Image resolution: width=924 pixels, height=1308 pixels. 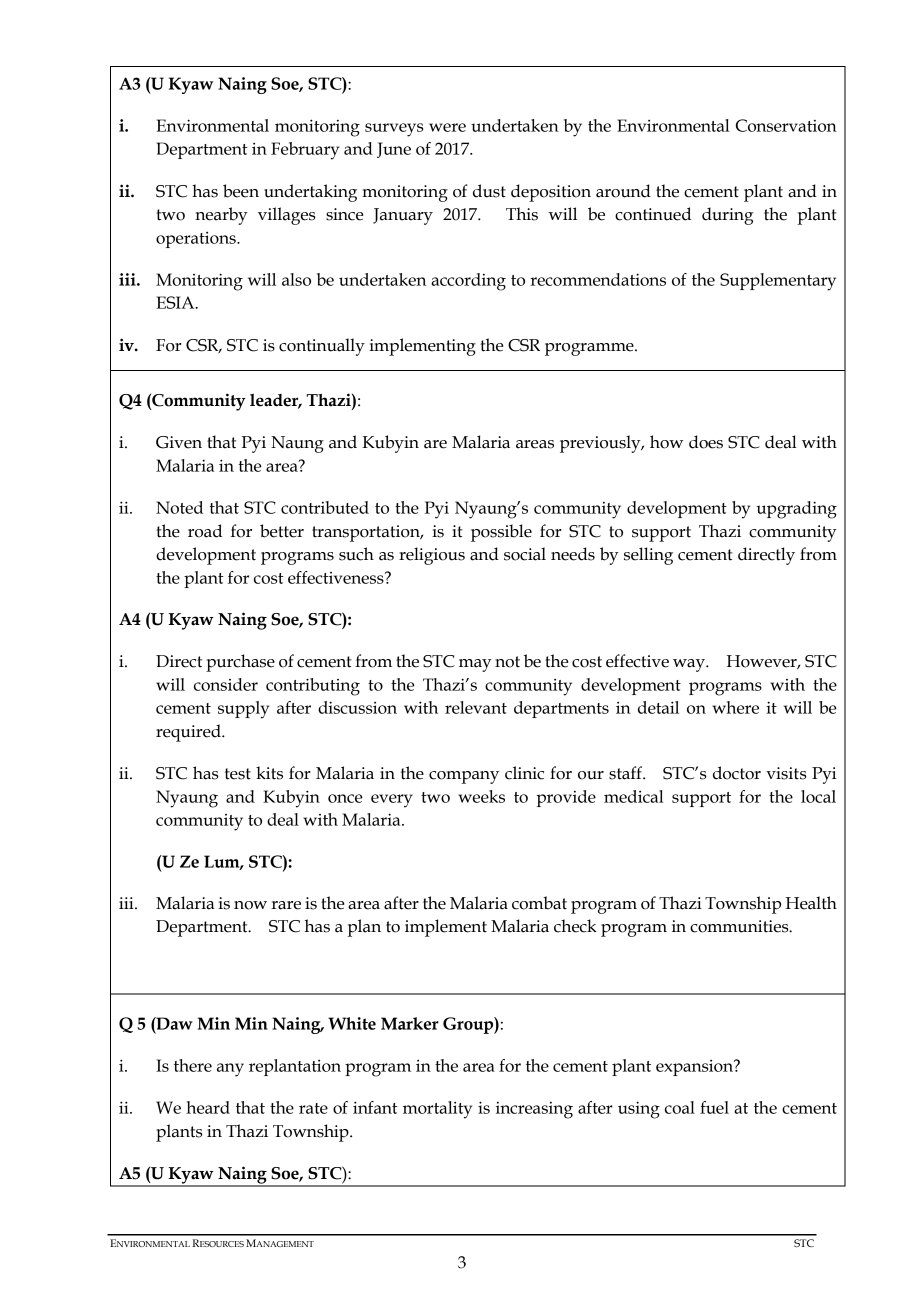 What do you see at coordinates (322, 347) in the screenshot?
I see `continually` at bounding box center [322, 347].
